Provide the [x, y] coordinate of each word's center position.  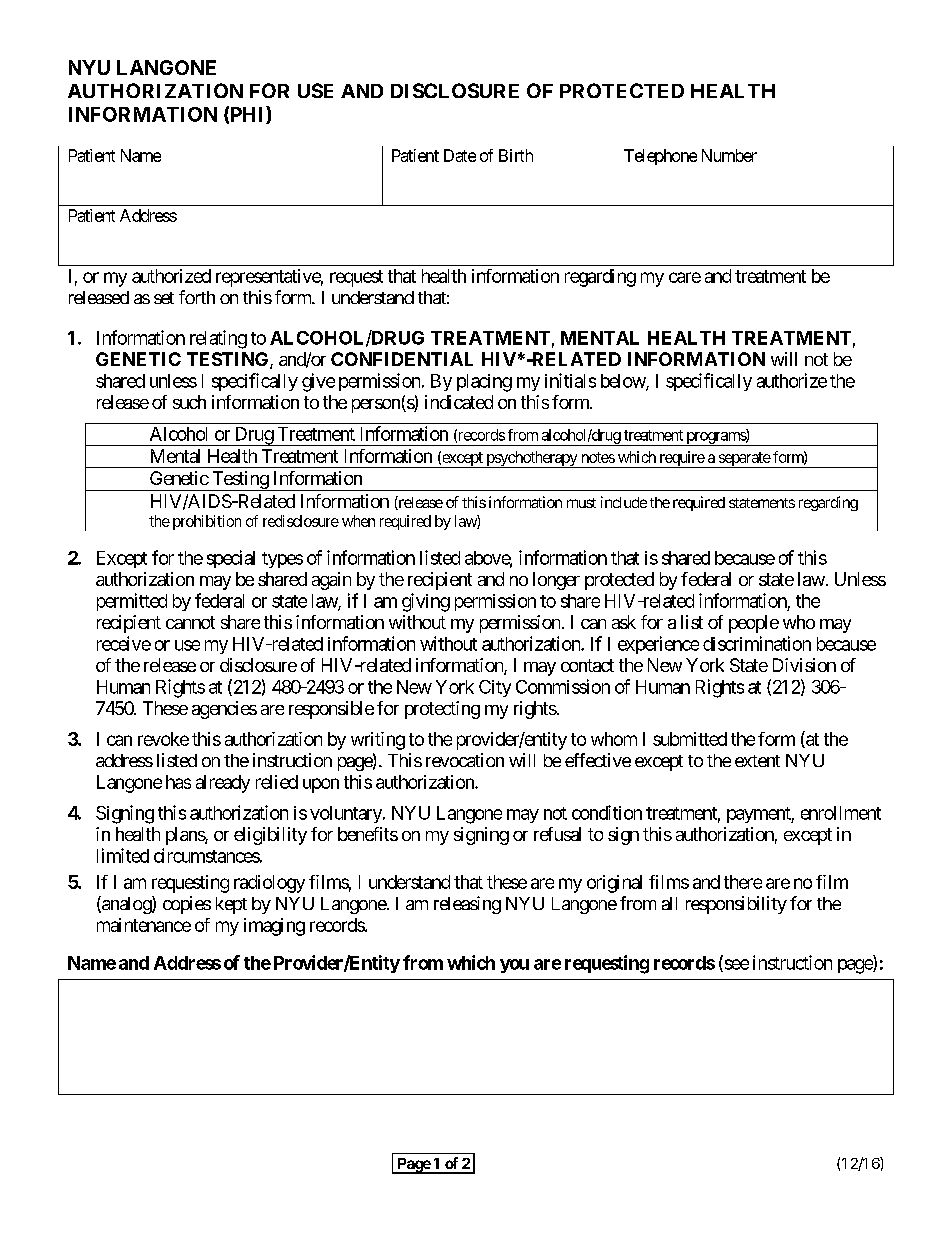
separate [743, 460]
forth [197, 297]
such [189, 402]
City [495, 688]
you [514, 966]
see [735, 965]
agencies [224, 710]
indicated [459, 402]
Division [804, 665]
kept [231, 905]
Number [729, 155]
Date [460, 155]
